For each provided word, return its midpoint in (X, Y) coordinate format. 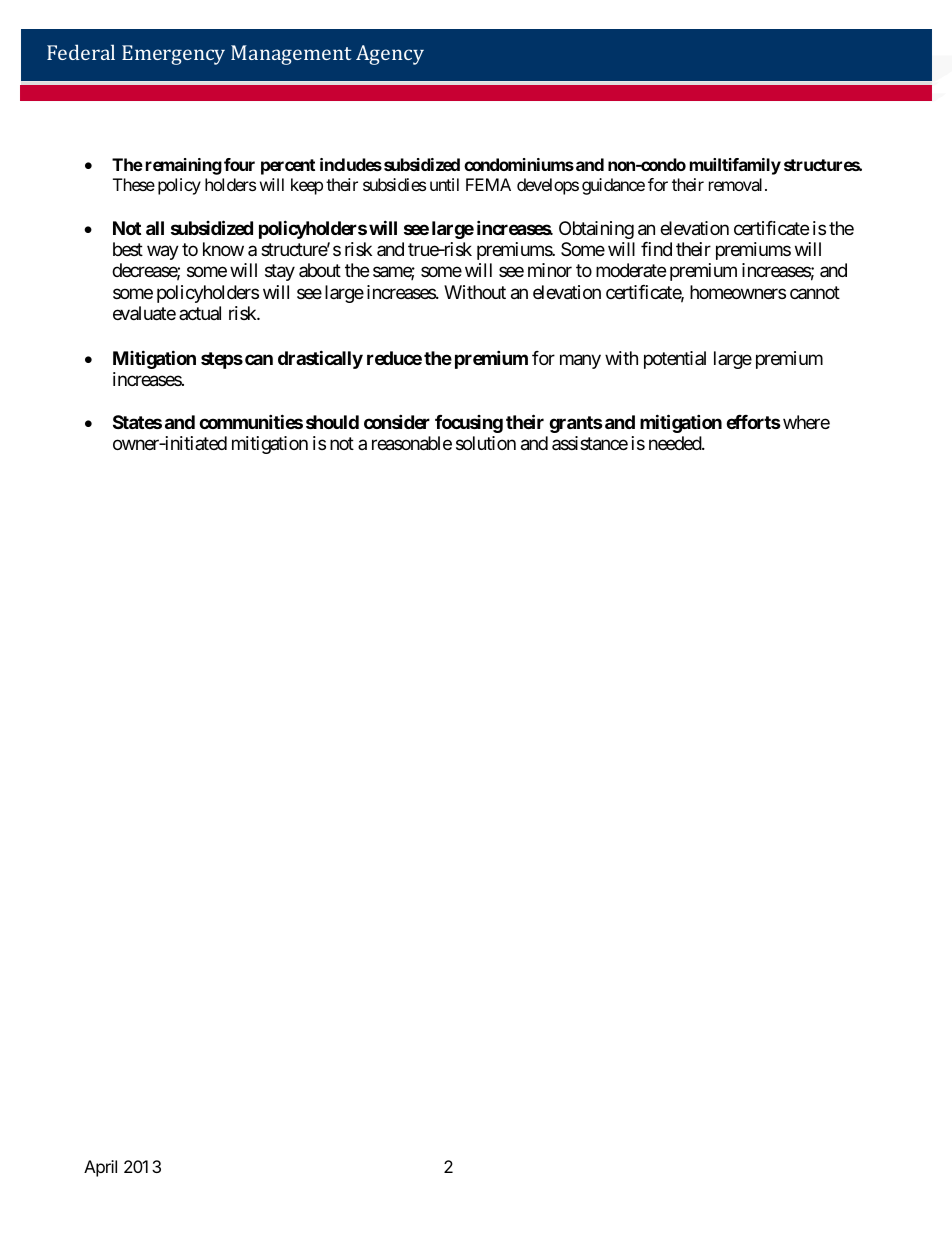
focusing (469, 424)
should (332, 422)
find (656, 249)
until (444, 184)
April (100, 1168)
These (134, 184)
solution (486, 443)
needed (676, 443)
